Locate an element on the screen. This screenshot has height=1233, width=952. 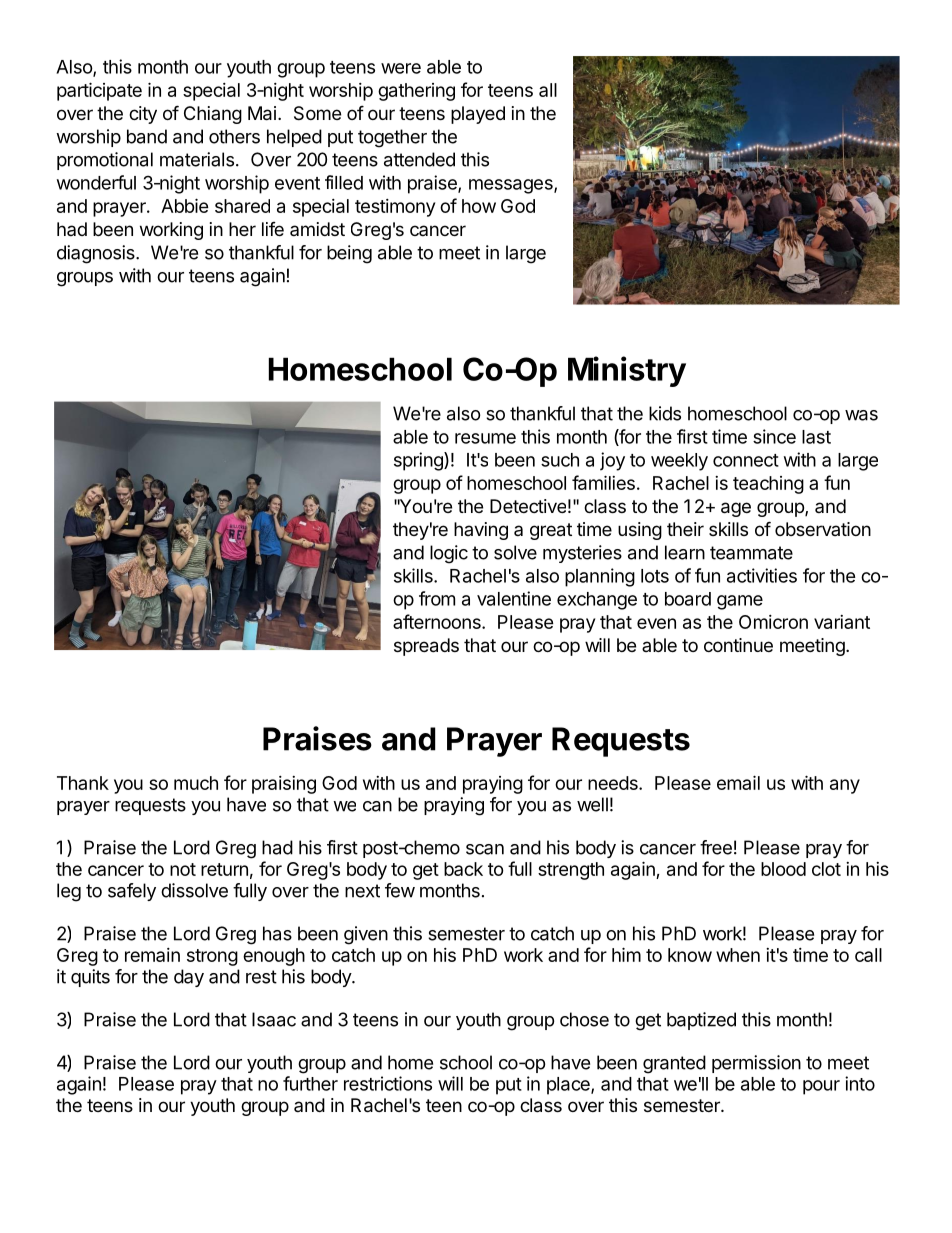
activities is located at coordinates (762, 575).
